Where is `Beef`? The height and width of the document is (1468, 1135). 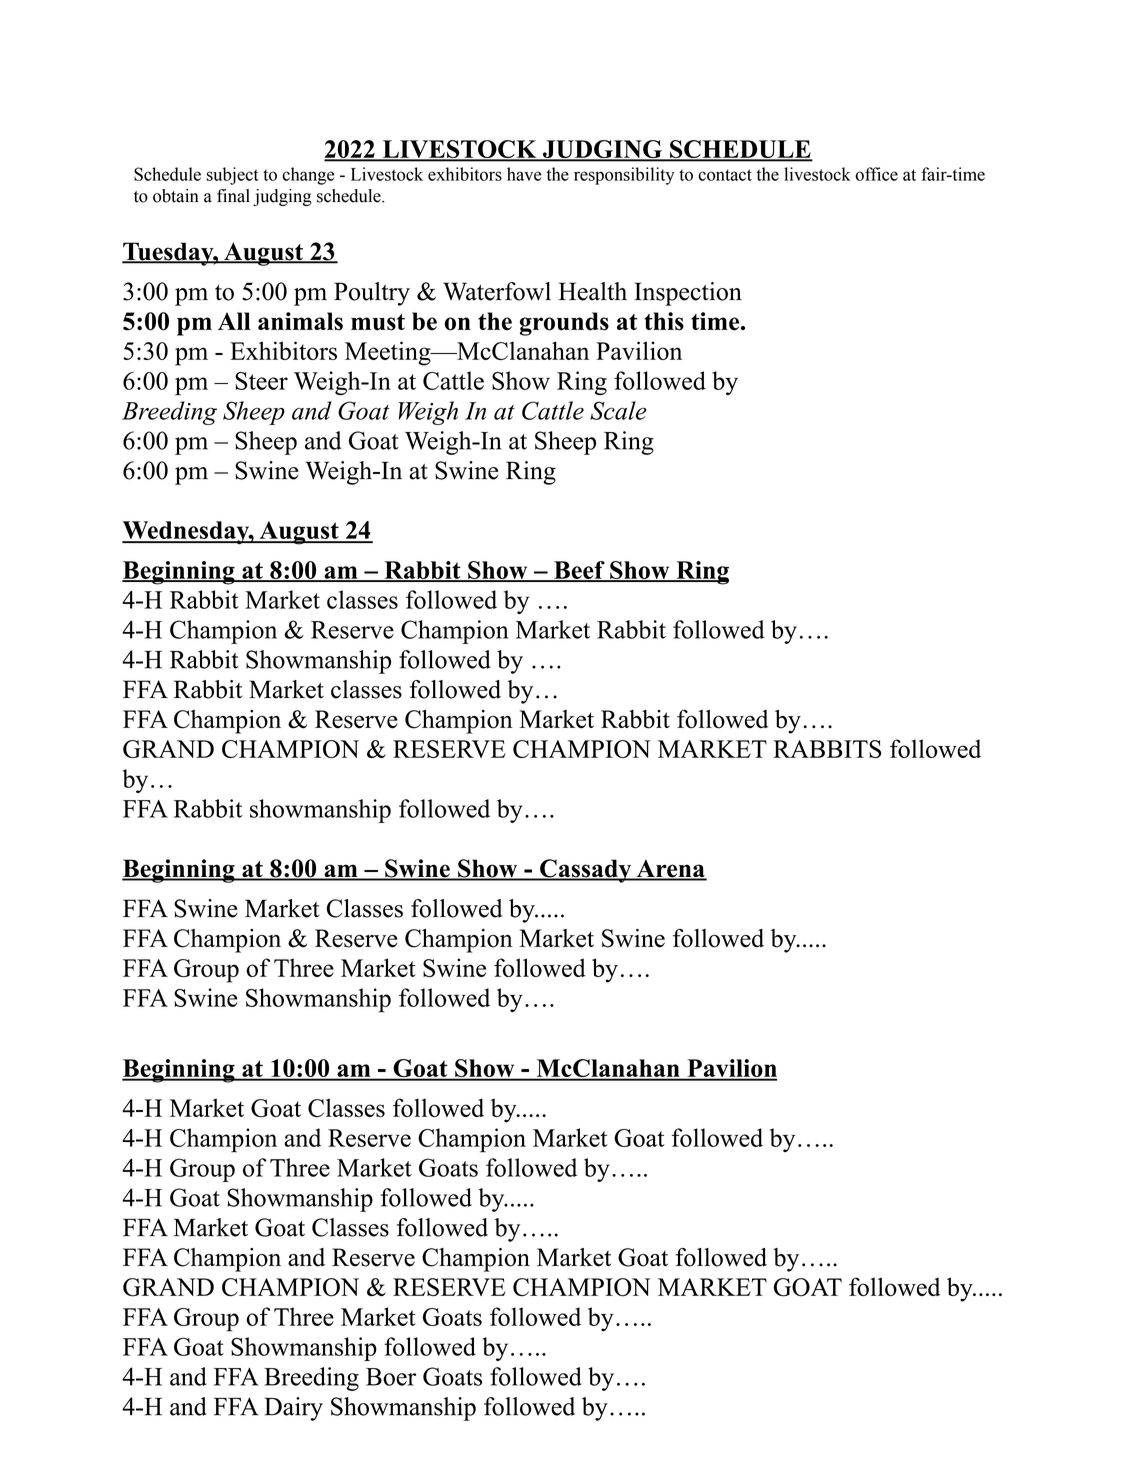 Beef is located at coordinates (579, 571).
